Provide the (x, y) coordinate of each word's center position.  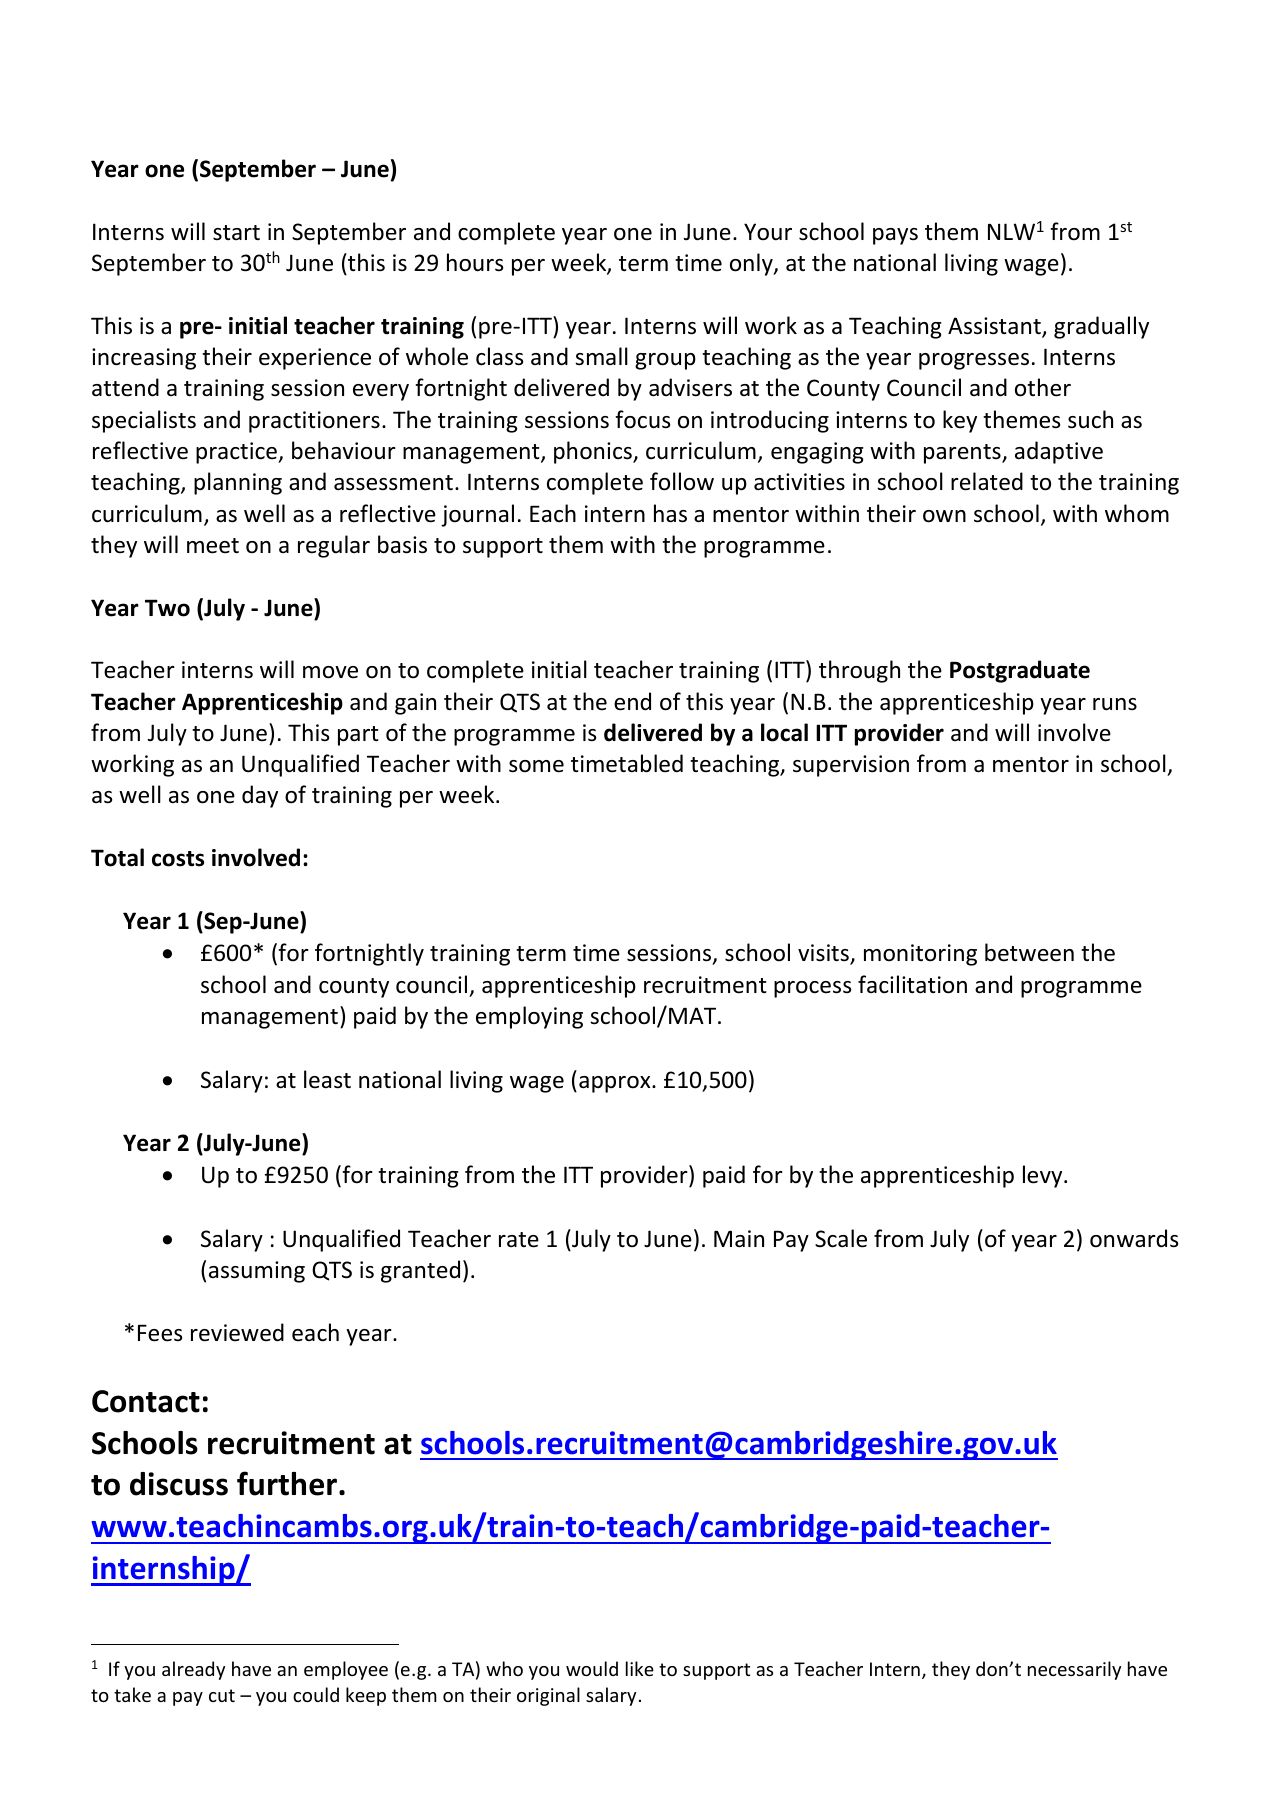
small (601, 356)
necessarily (1074, 1670)
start (236, 233)
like (640, 1668)
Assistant (995, 327)
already (193, 1670)
